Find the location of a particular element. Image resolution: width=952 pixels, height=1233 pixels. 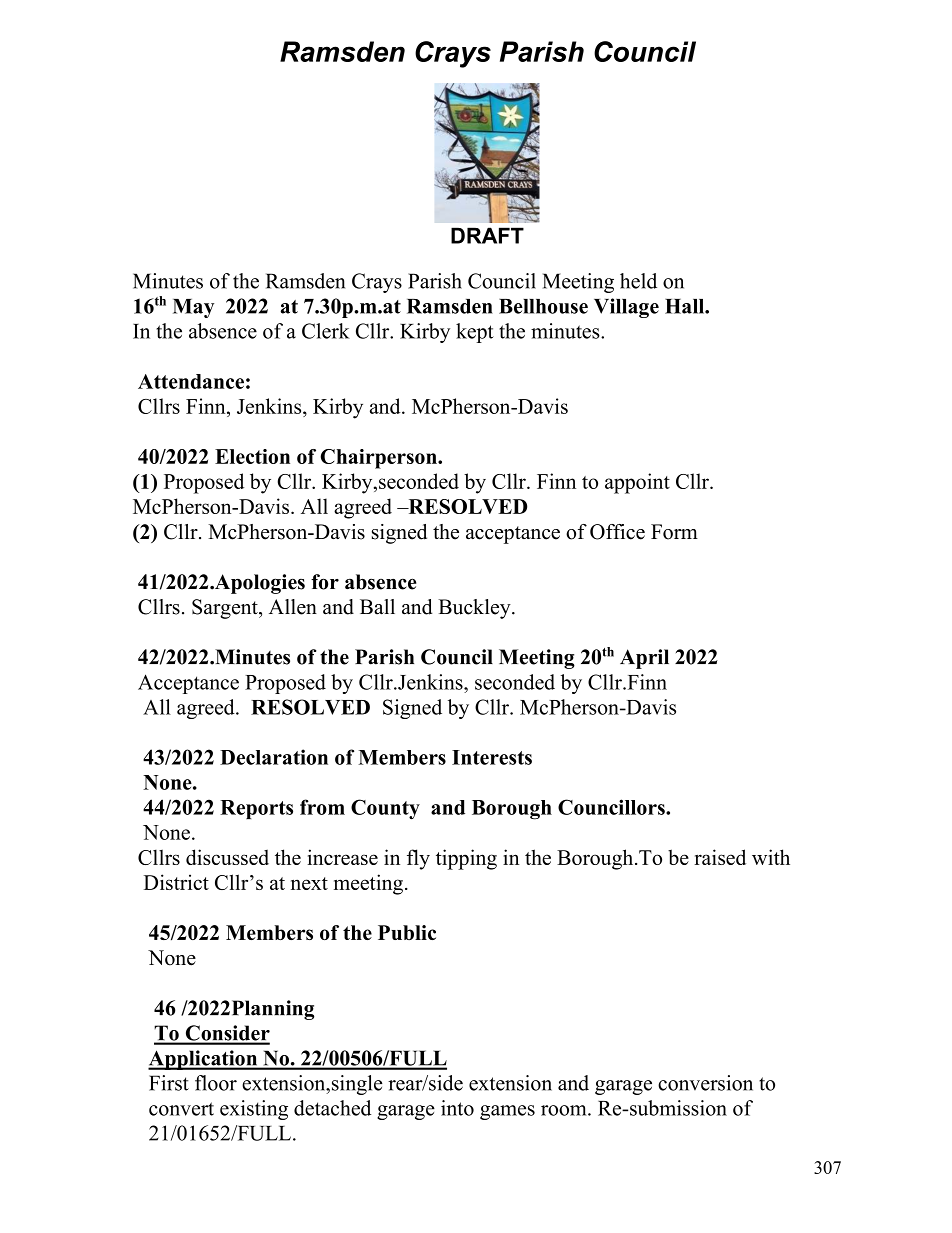

May is located at coordinates (193, 308).
